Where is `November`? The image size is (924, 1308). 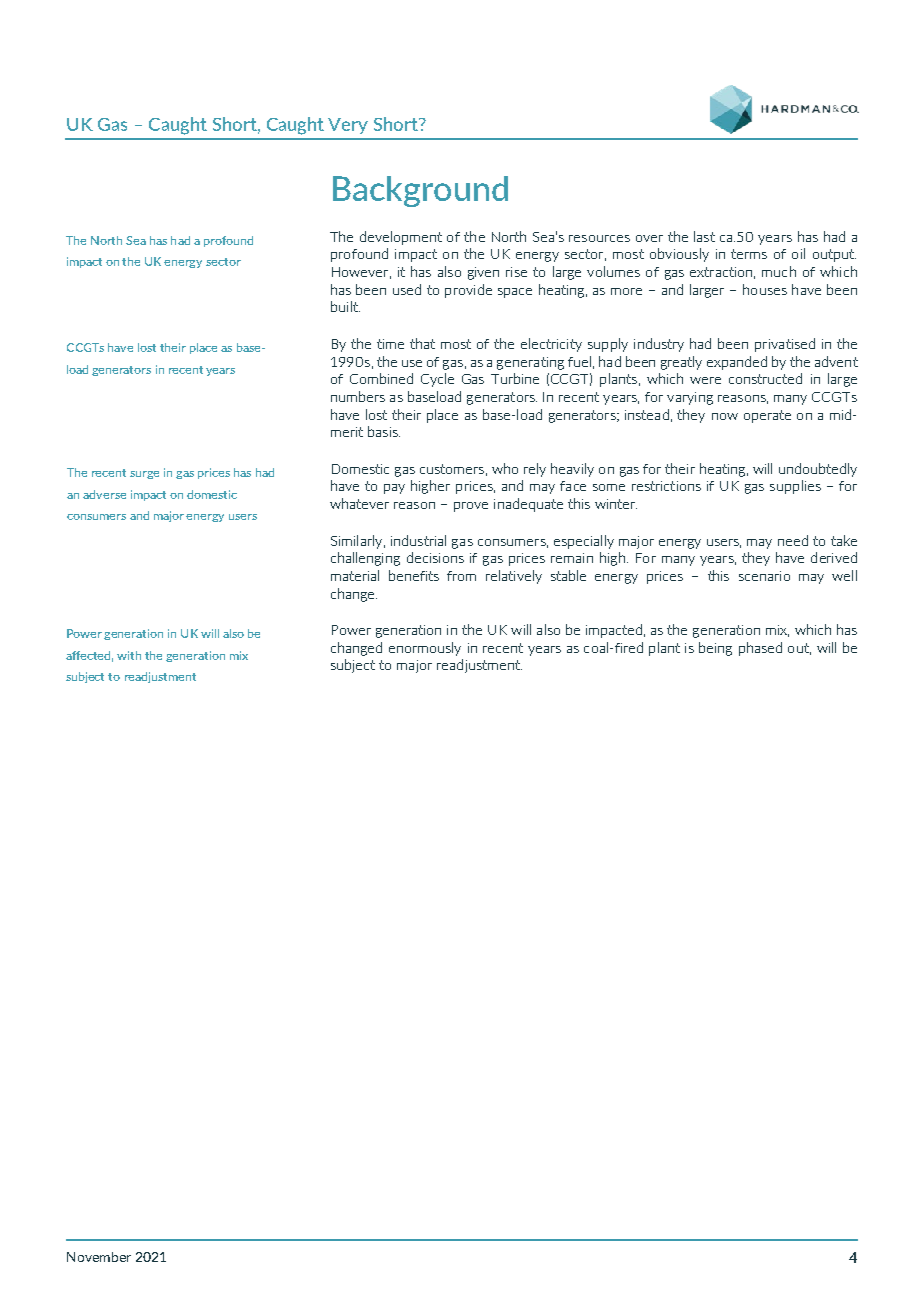
November is located at coordinates (99, 1257).
